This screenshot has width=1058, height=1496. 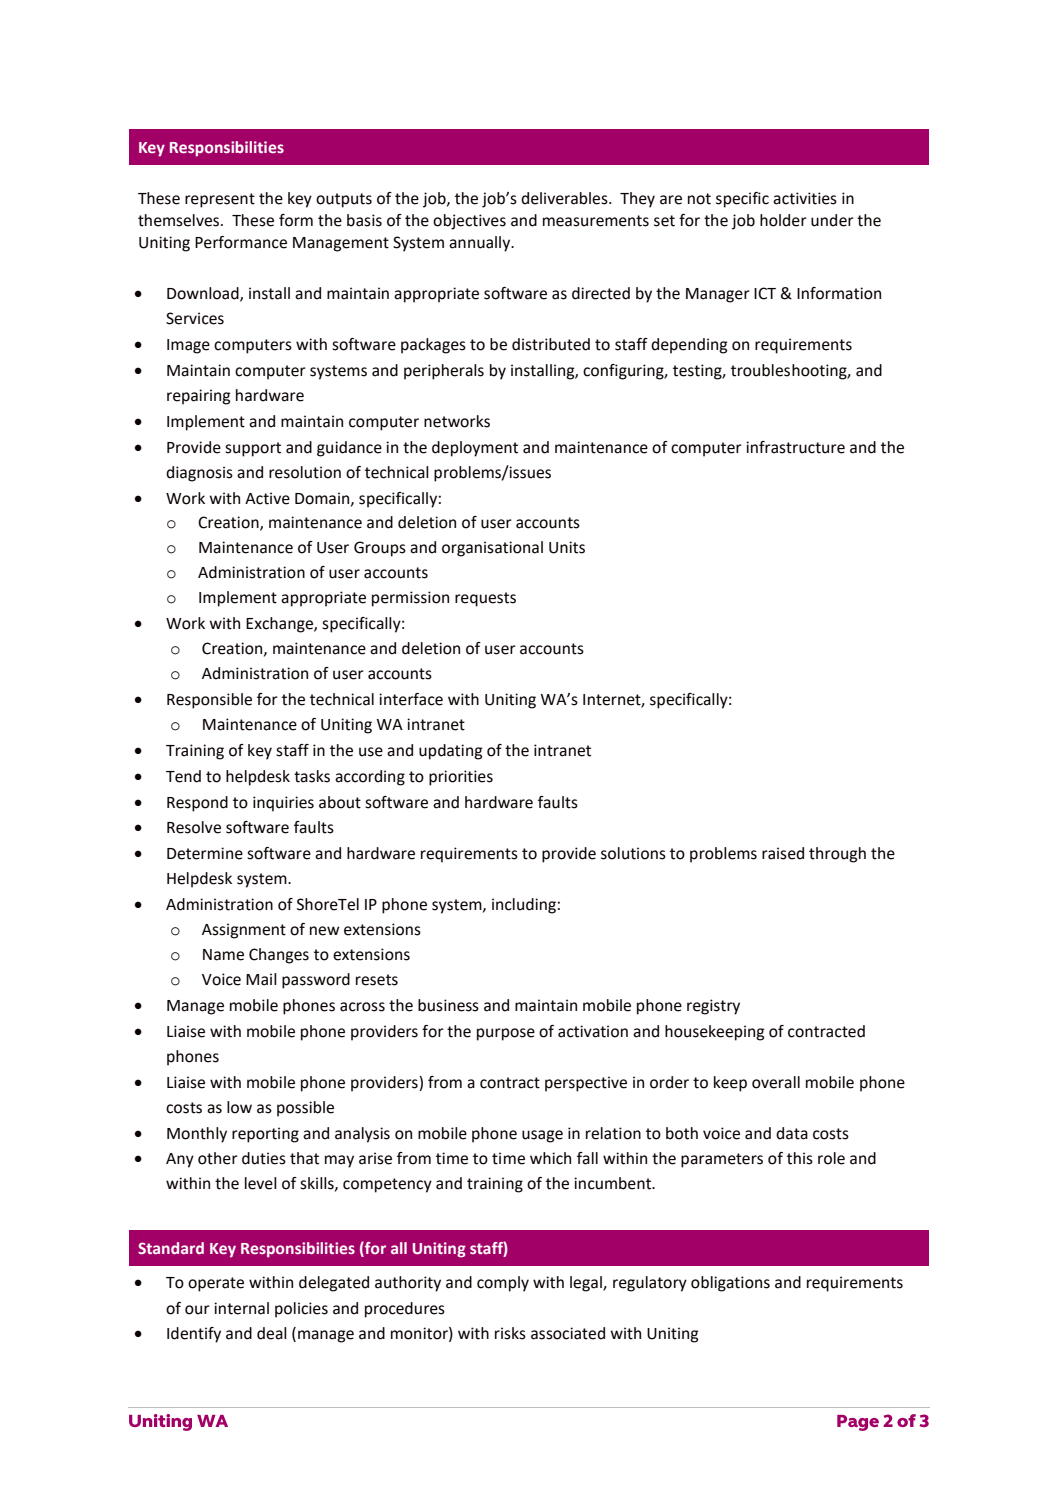 I want to click on represent, so click(x=220, y=200).
